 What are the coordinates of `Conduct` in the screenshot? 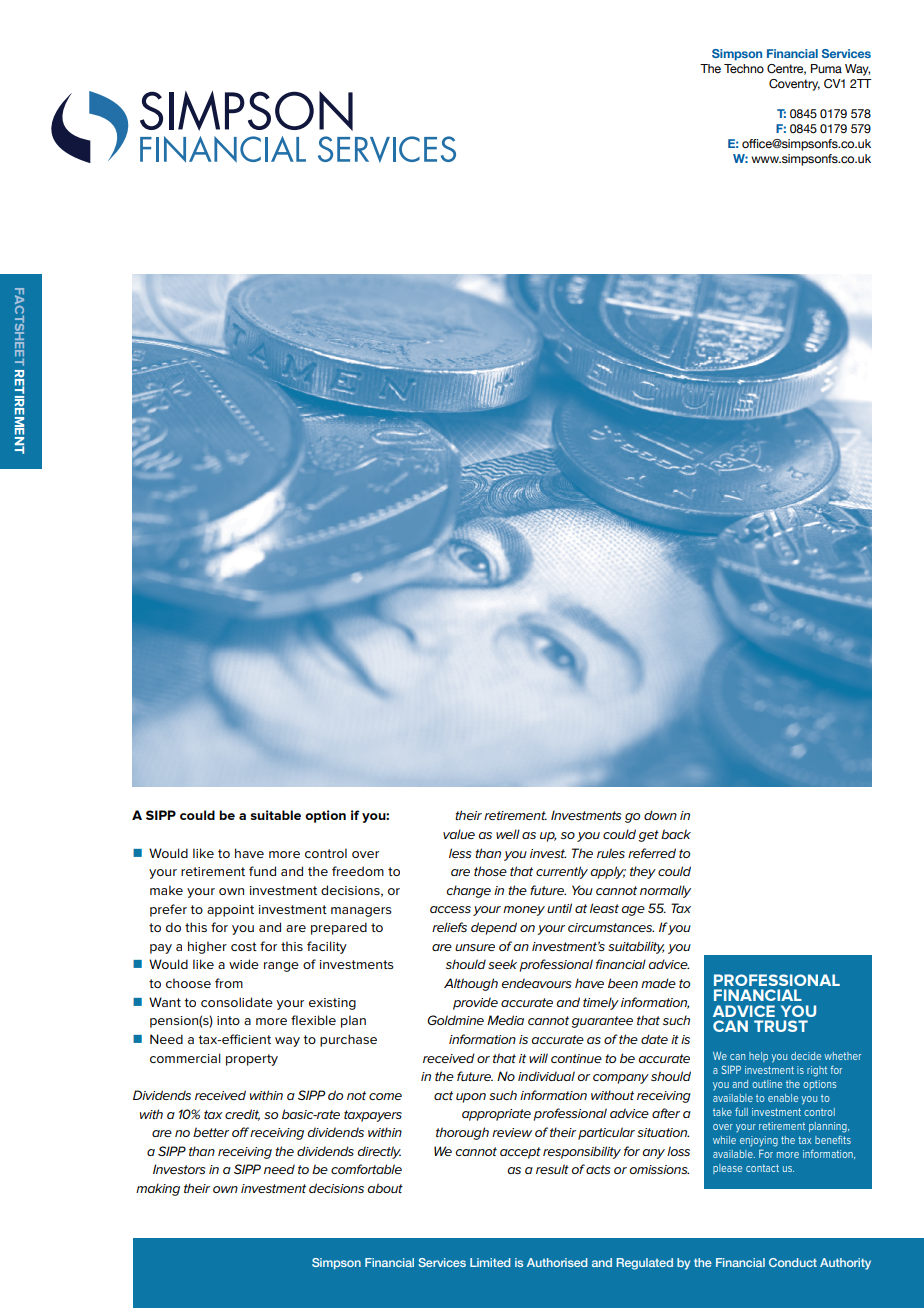 It's located at (793, 1262).
